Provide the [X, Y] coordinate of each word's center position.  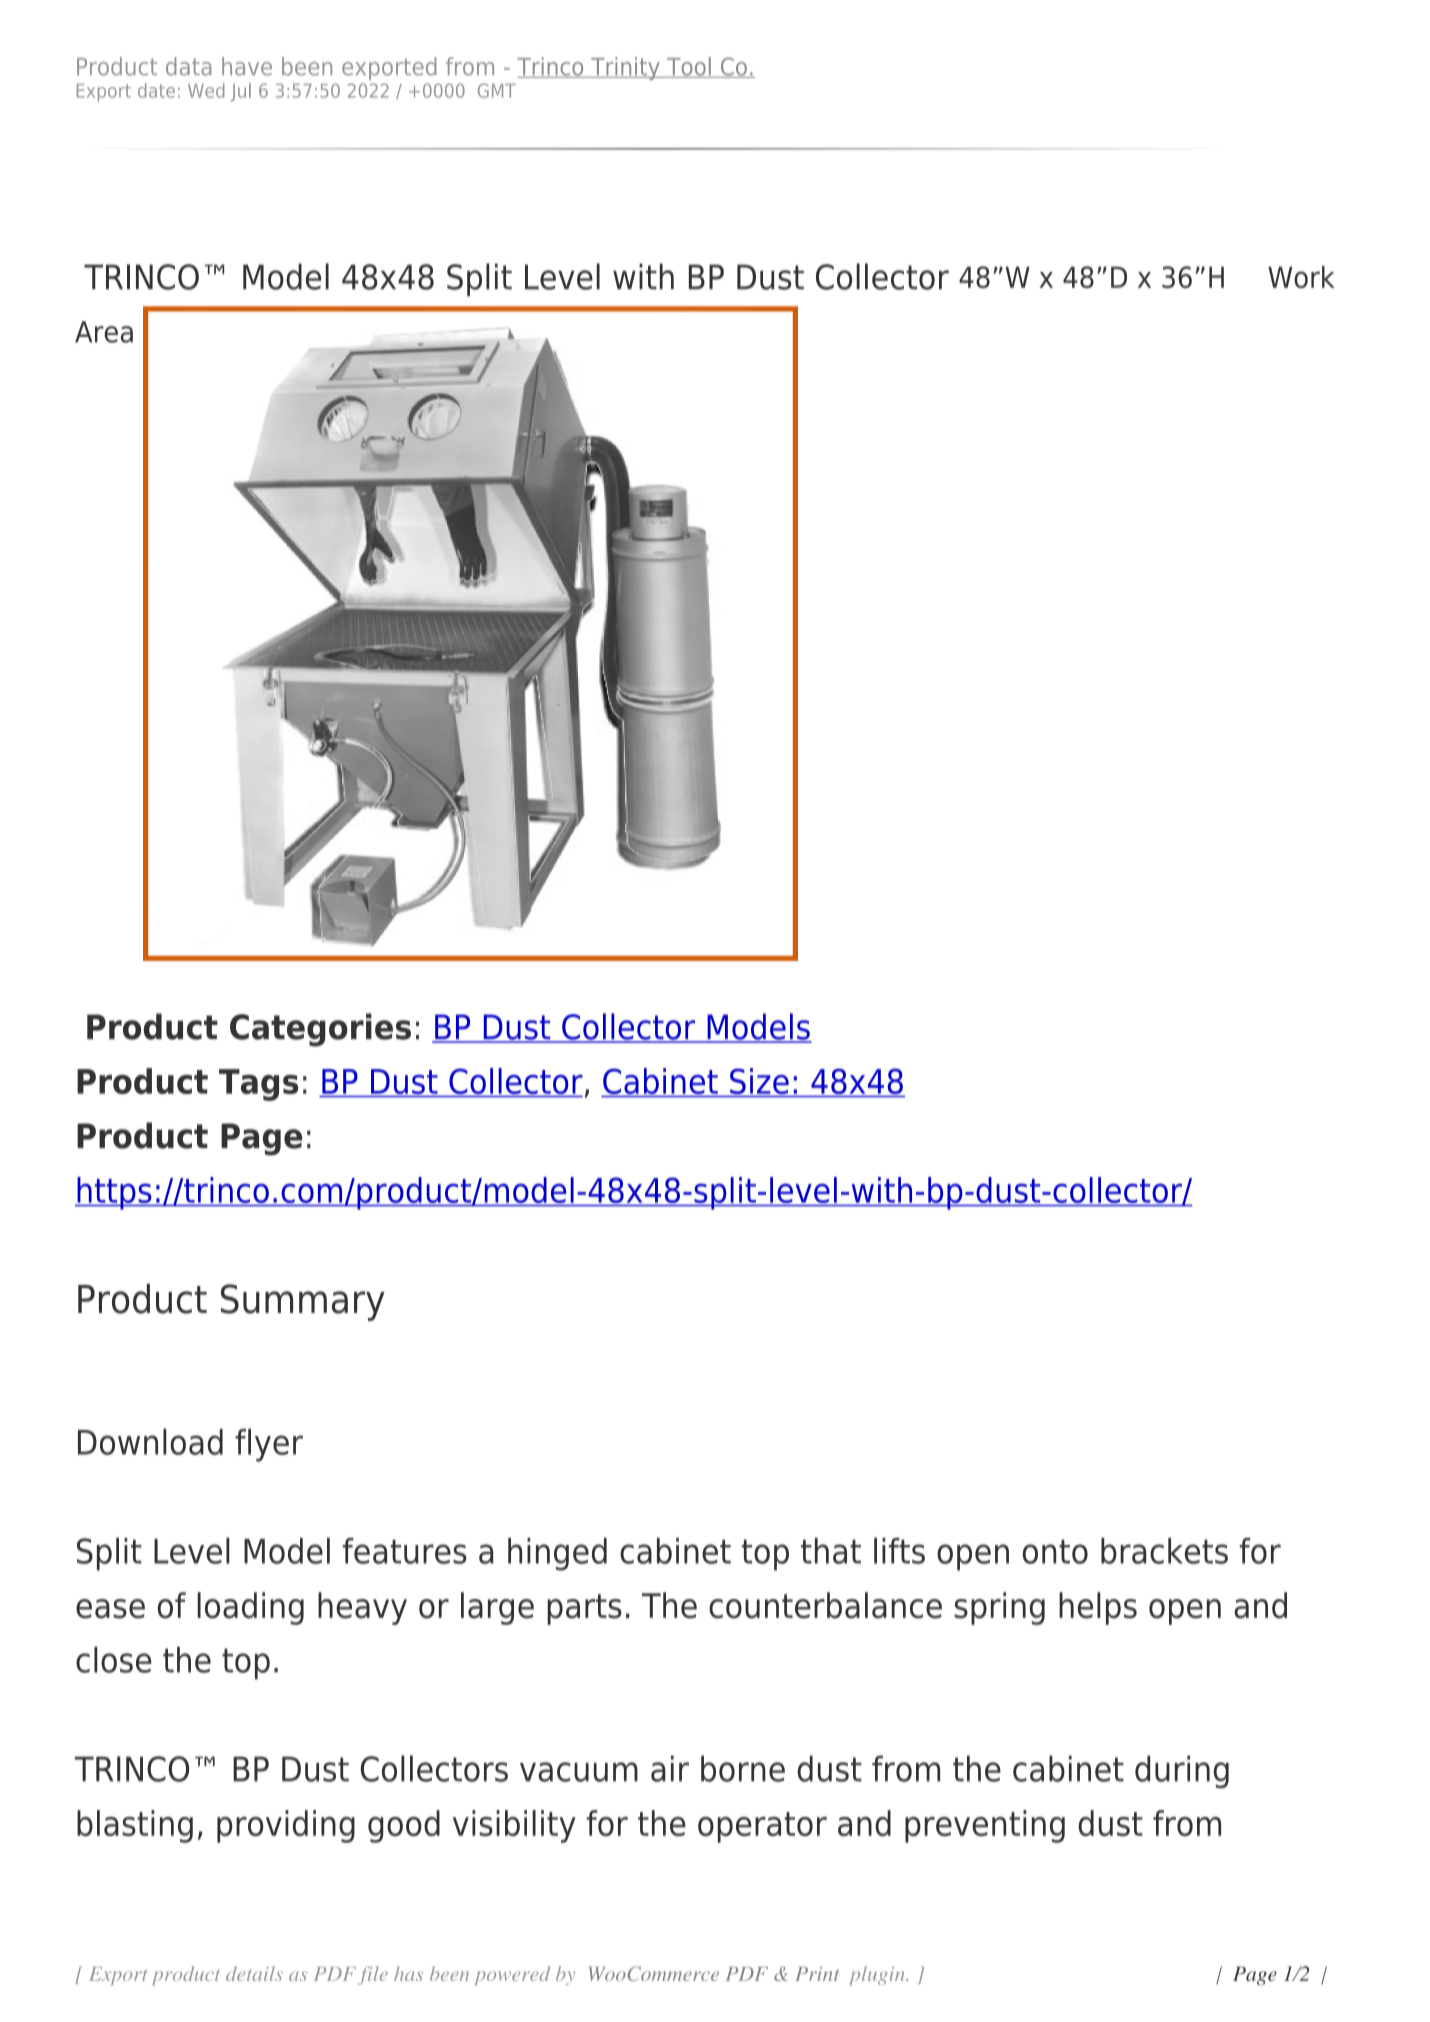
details [254, 1973]
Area [104, 332]
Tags [258, 1085]
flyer [269, 1445]
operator [762, 1827]
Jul [241, 92]
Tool [689, 67]
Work [1301, 277]
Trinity [625, 68]
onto [1055, 1552]
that [831, 1551]
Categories [320, 1030]
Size [759, 1082]
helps [1098, 1608]
